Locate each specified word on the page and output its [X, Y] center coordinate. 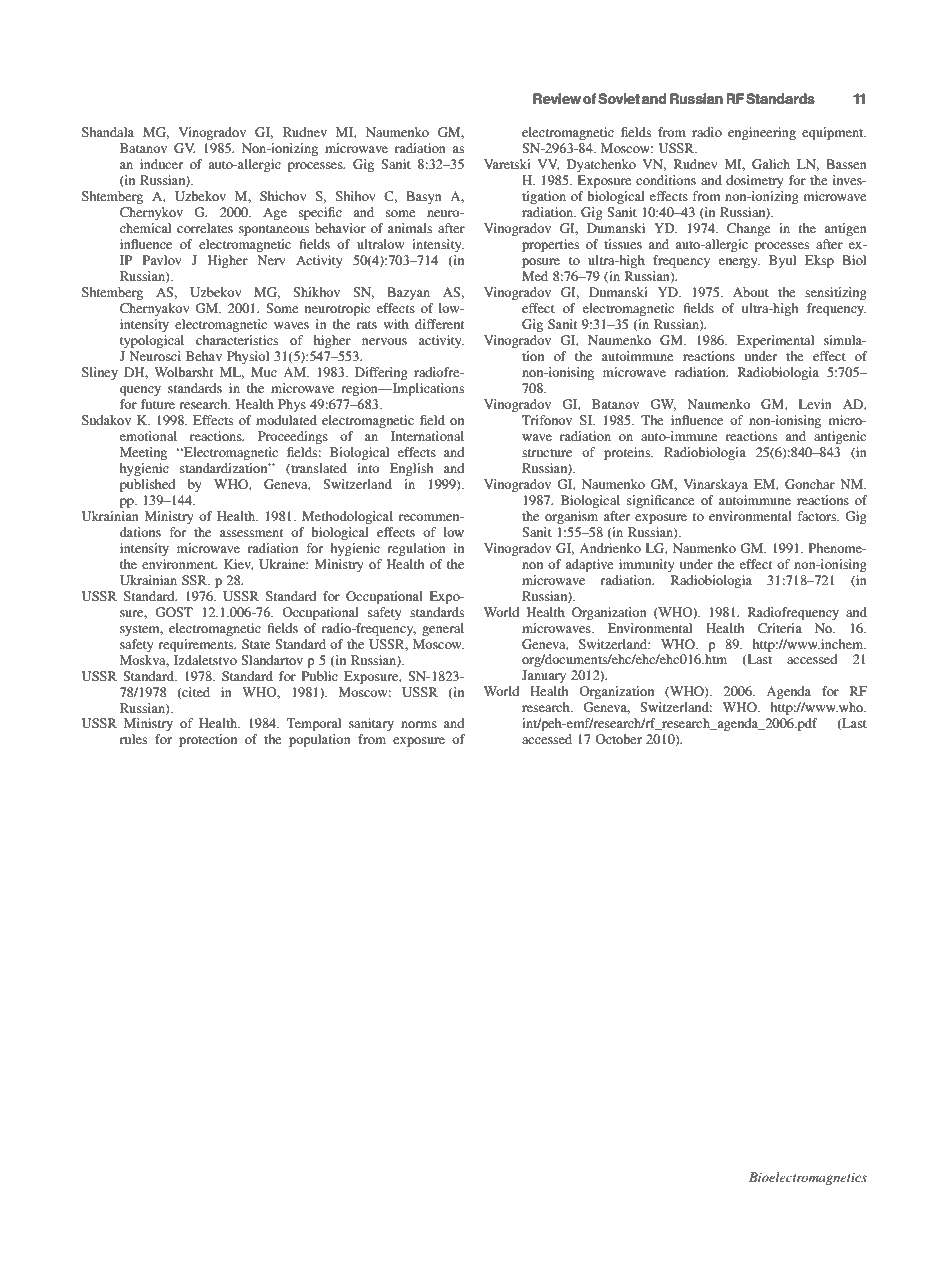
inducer [161, 164]
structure [547, 453]
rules [133, 739]
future [158, 404]
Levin [815, 404]
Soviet [619, 99]
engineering [762, 133]
